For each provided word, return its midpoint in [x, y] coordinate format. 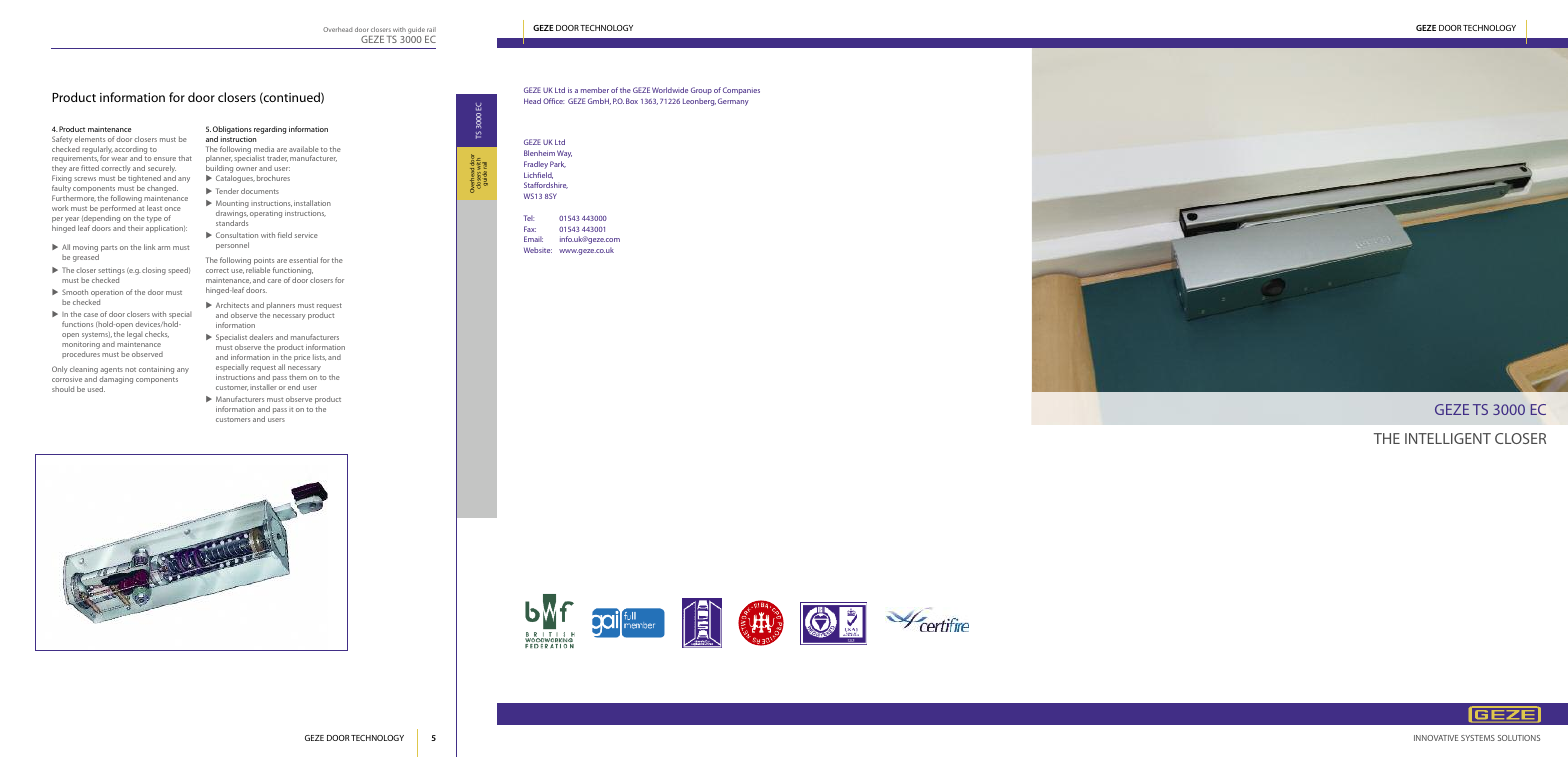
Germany [733, 102]
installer [263, 387]
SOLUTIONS [1519, 738]
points [264, 263]
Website [538, 250]
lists [319, 357]
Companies [741, 91]
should [63, 389]
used [96, 389]
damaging [116, 381]
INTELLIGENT [1448, 438]
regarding [270, 130]
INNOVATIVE [1436, 738]
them [298, 377]
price [302, 359]
